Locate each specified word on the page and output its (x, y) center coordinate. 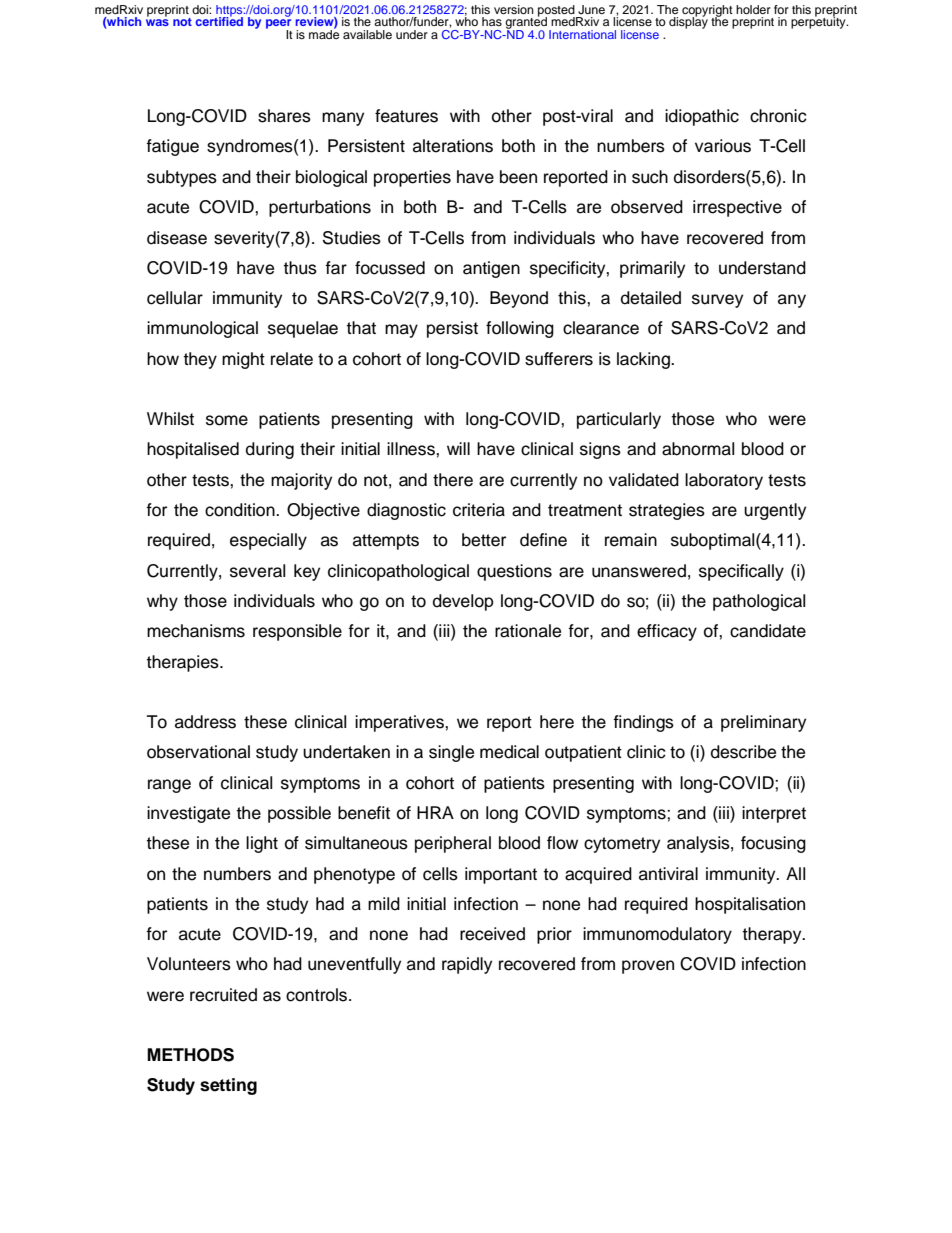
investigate (188, 814)
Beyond (519, 299)
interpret (774, 814)
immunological (202, 329)
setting (228, 1086)
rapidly (467, 965)
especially (268, 541)
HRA (435, 812)
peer (279, 25)
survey (717, 301)
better (484, 540)
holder (753, 9)
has (492, 21)
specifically (741, 572)
